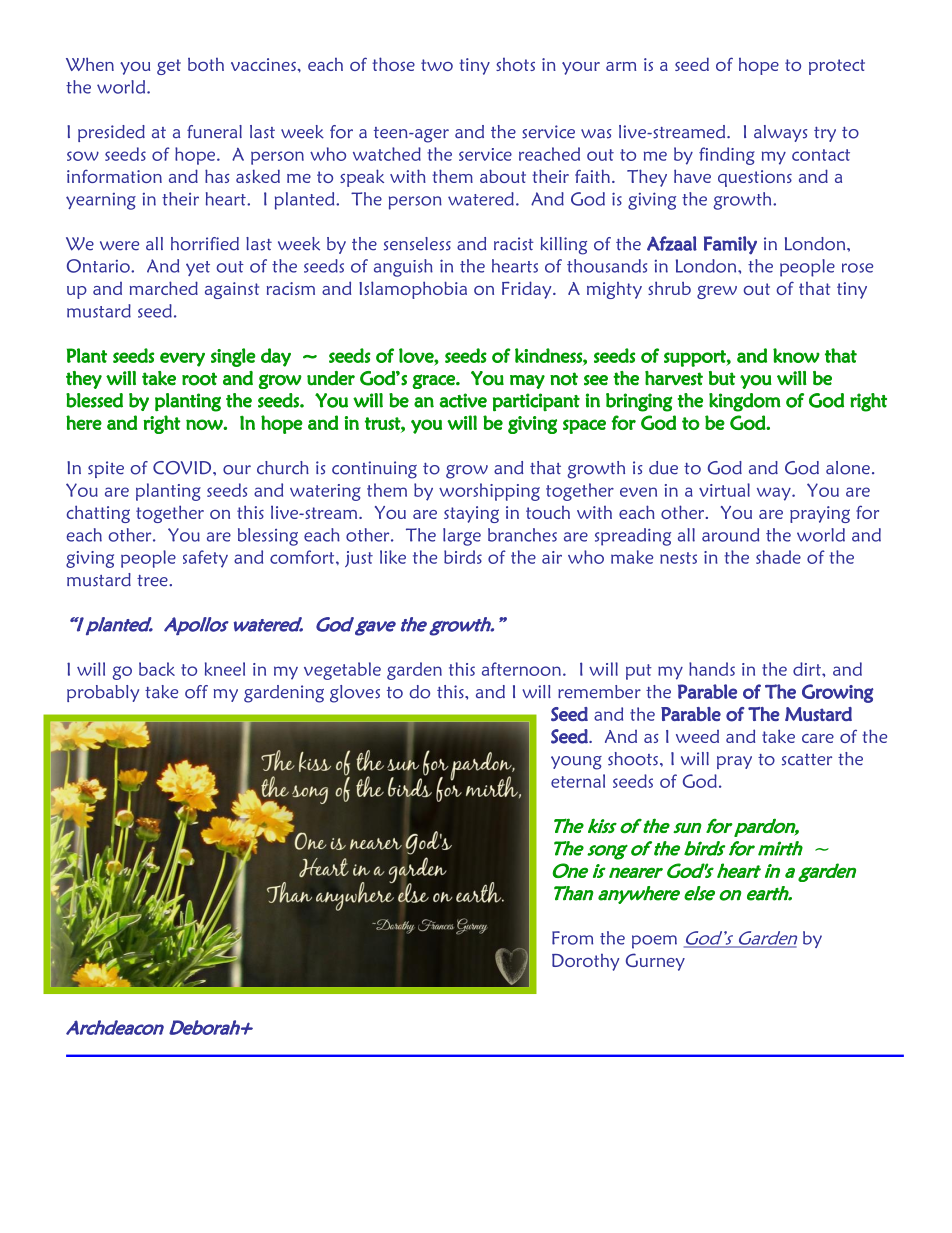 The width and height of the screenshot is (952, 1233). Describe the element at coordinates (206, 64) in the screenshot. I see `both` at that location.
